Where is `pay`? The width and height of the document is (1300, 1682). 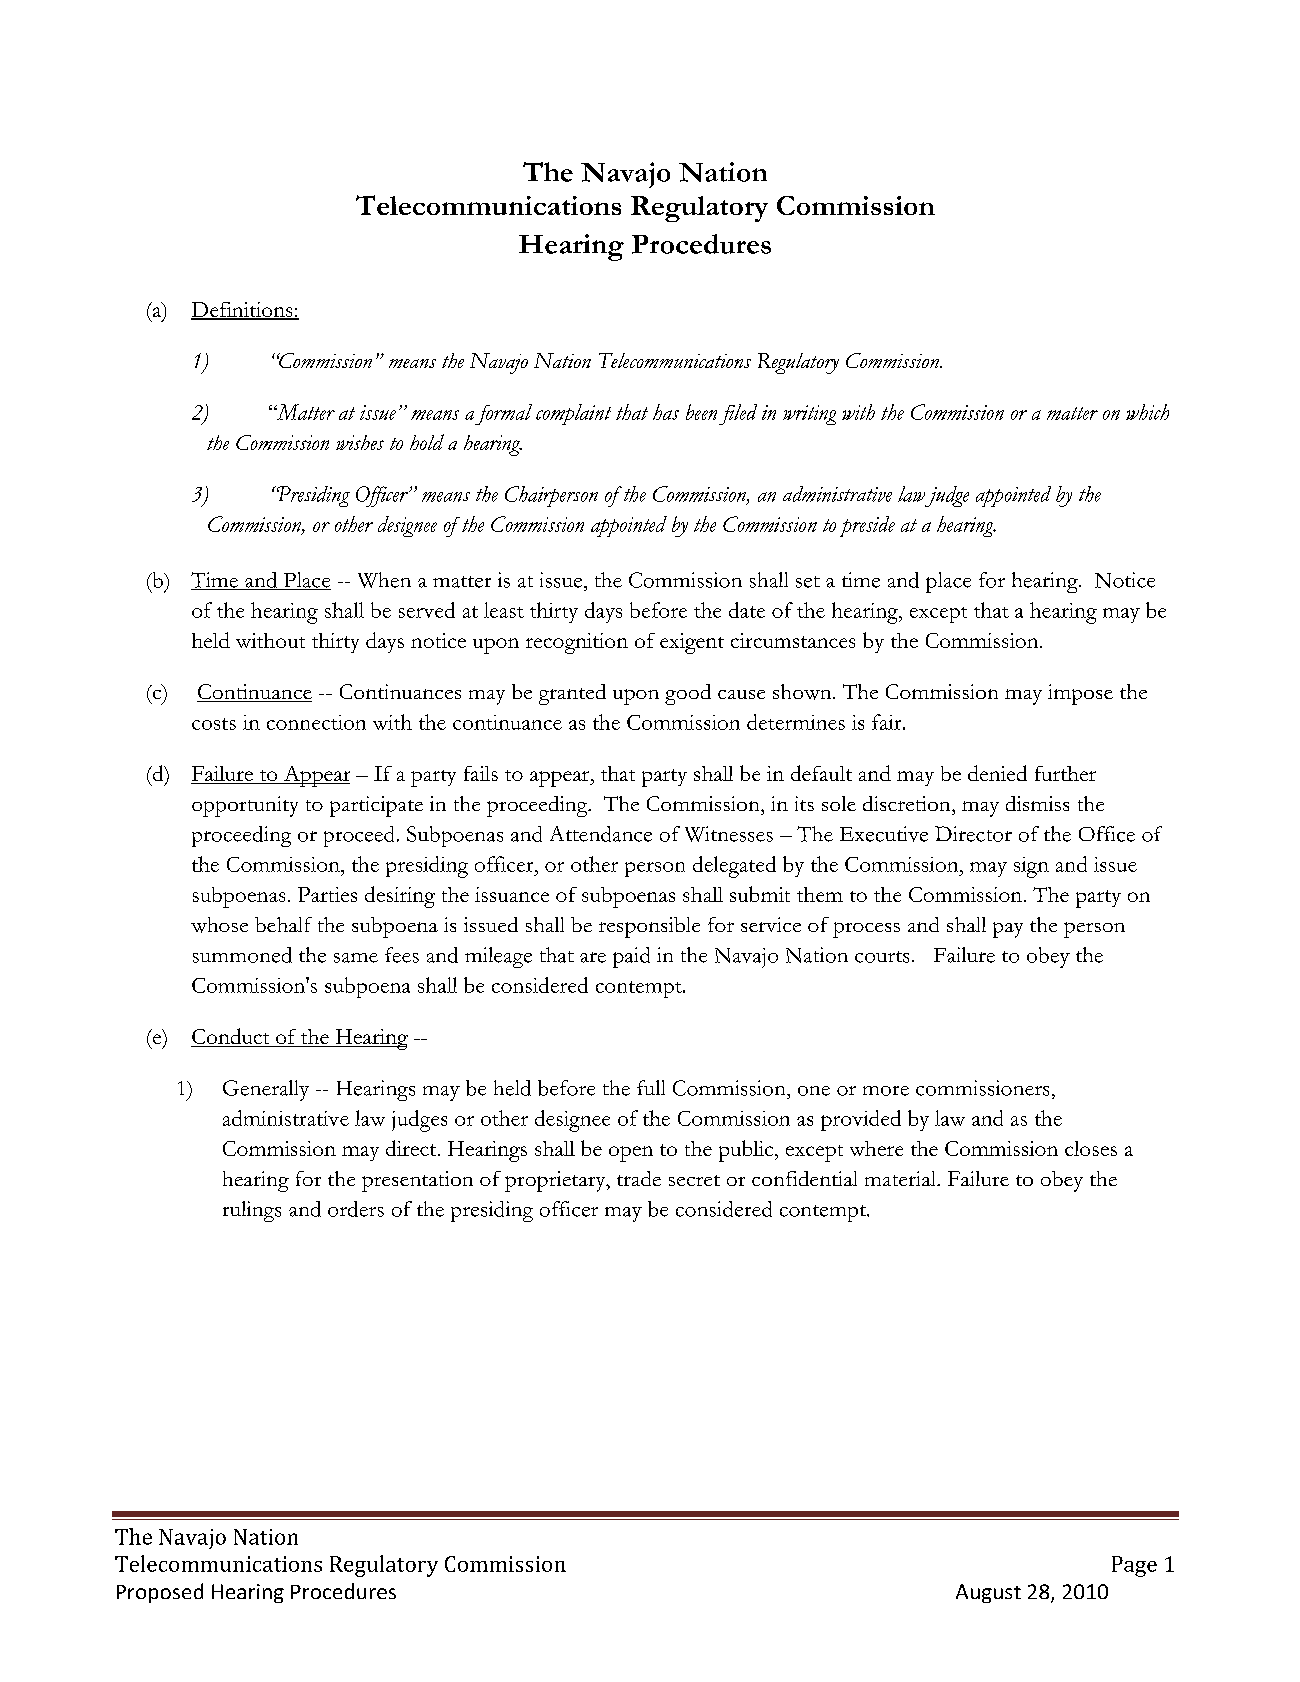 pay is located at coordinates (1008, 930).
